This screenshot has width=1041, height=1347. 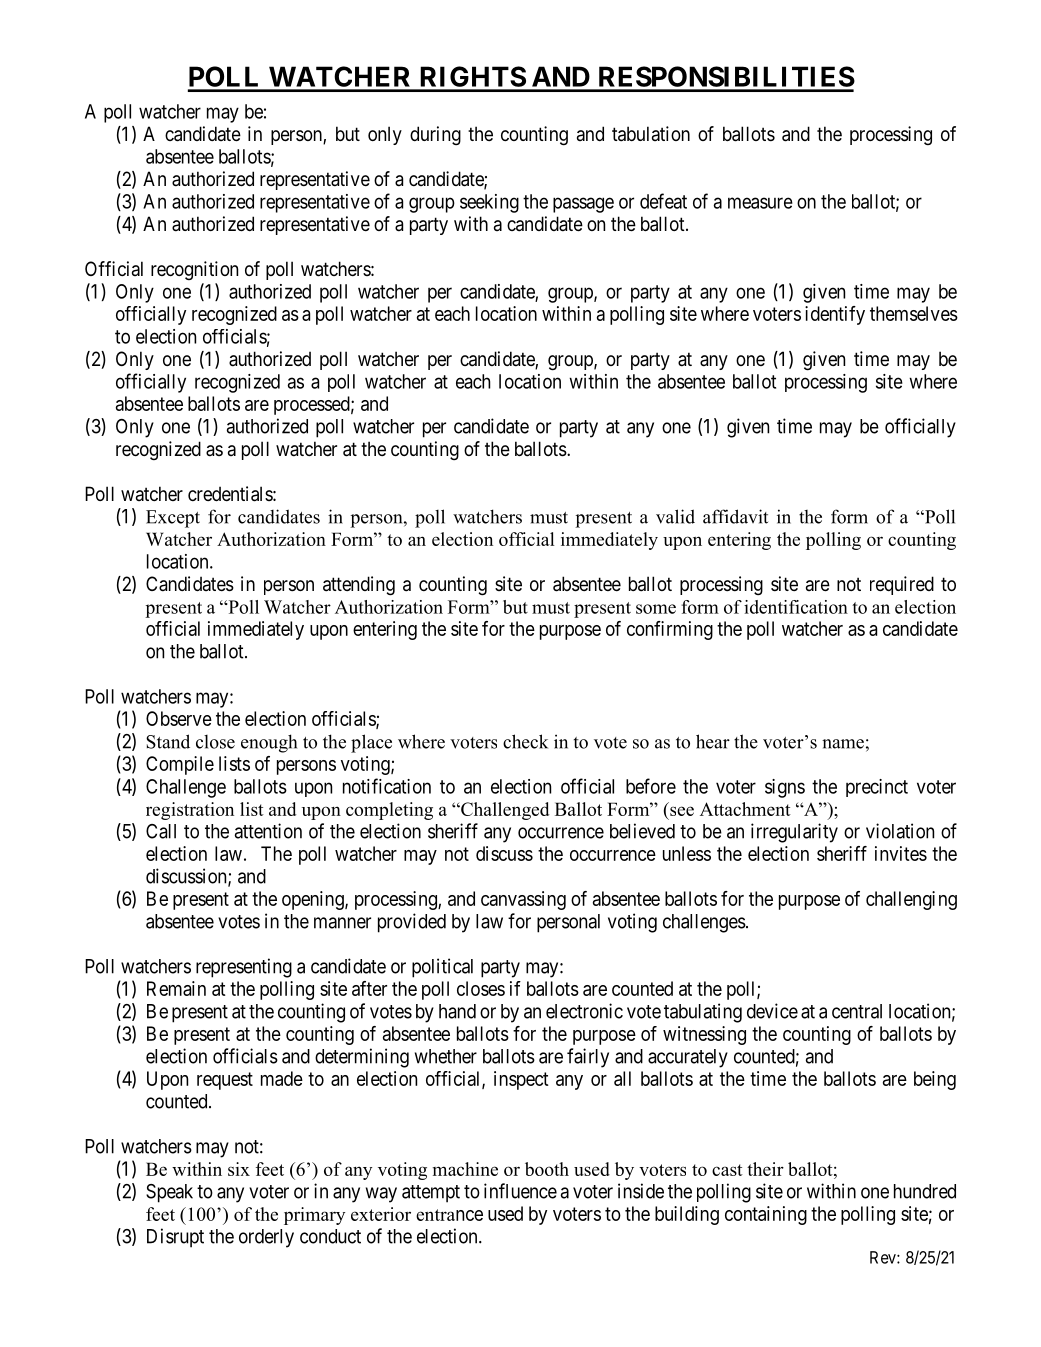 What do you see at coordinates (173, 519) in the screenshot?
I see `Except` at bounding box center [173, 519].
